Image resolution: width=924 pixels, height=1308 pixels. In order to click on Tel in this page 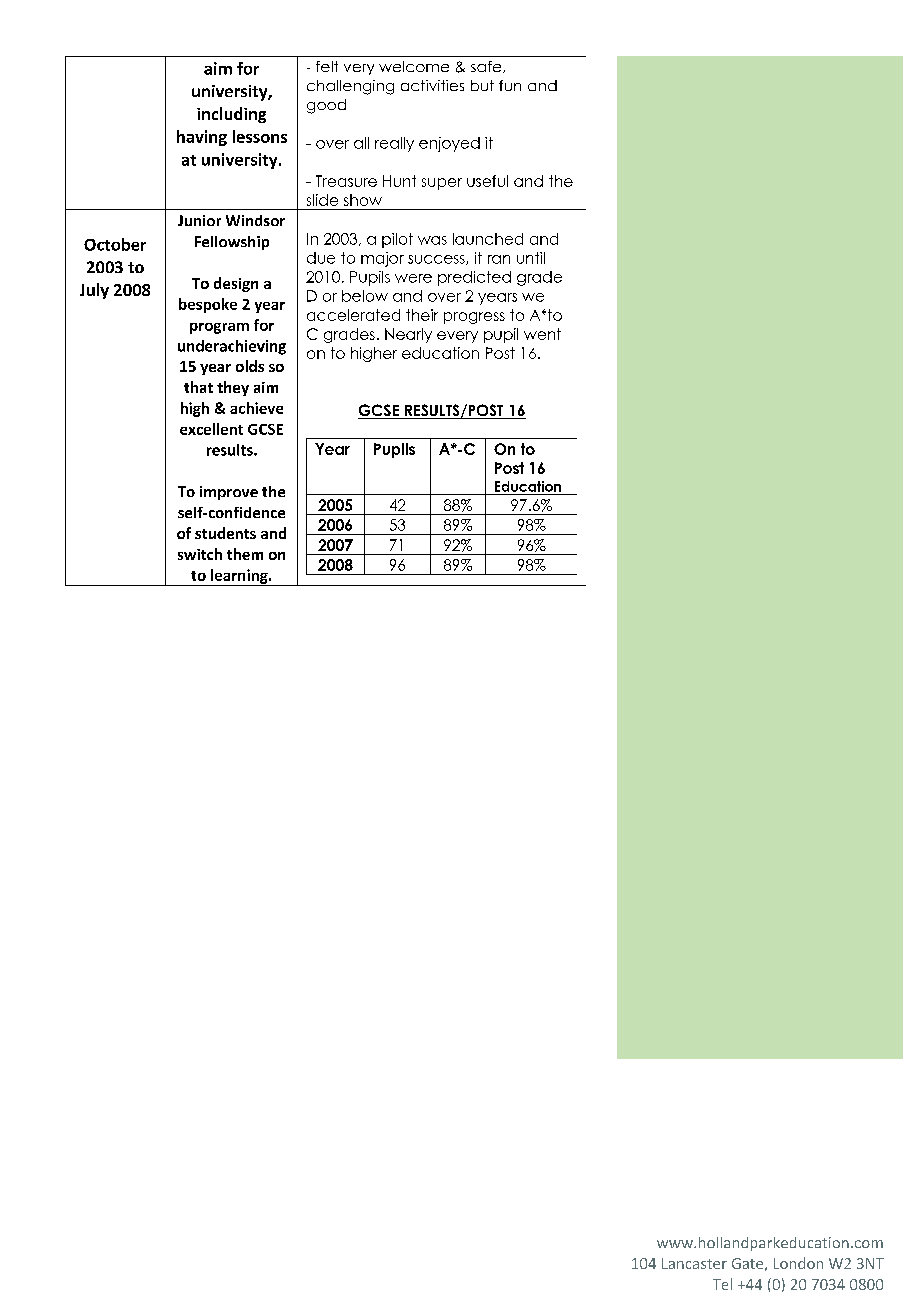, I will do `click(722, 1284)`.
